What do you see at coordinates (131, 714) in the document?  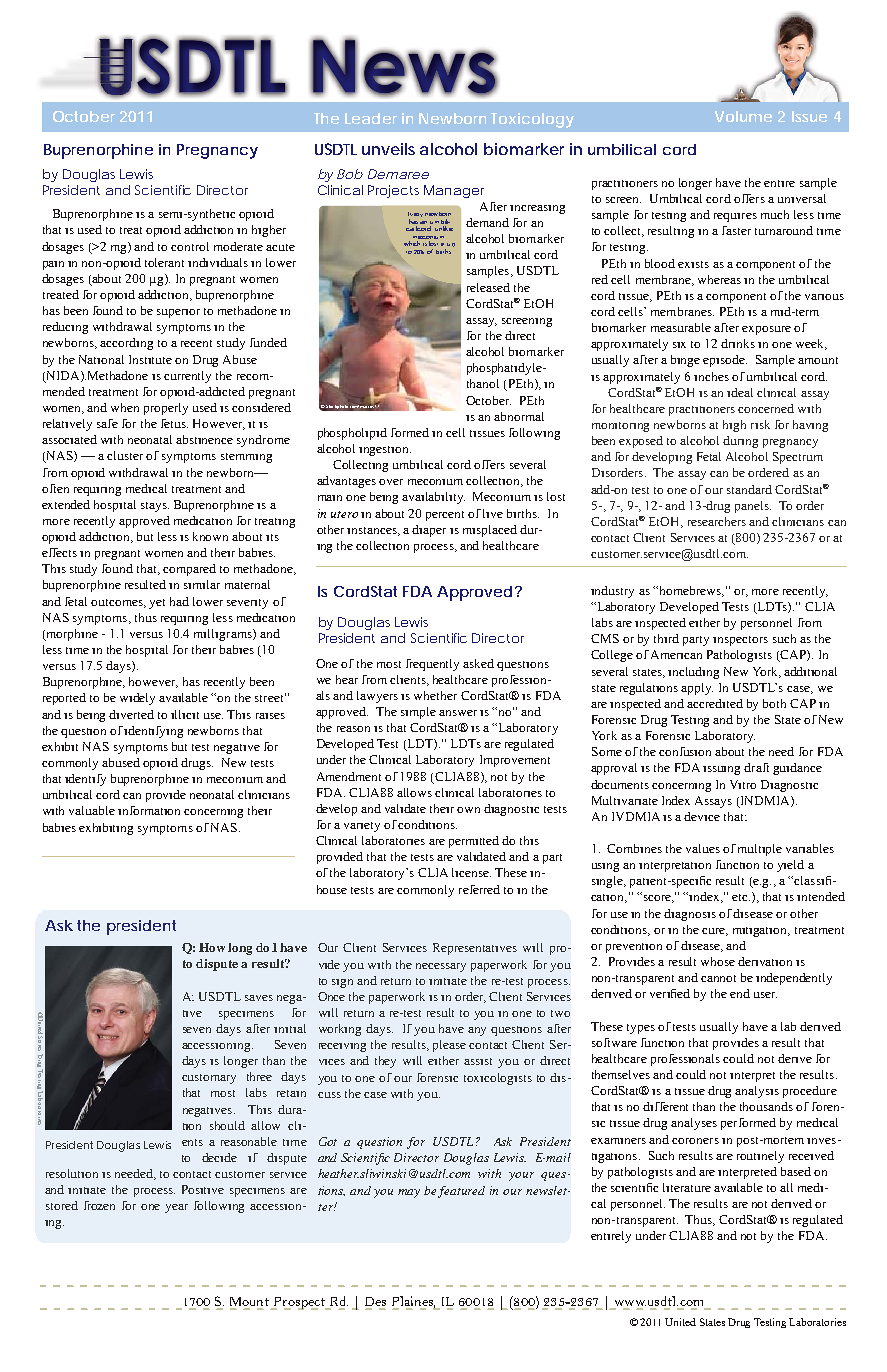 I see `diverted` at bounding box center [131, 714].
